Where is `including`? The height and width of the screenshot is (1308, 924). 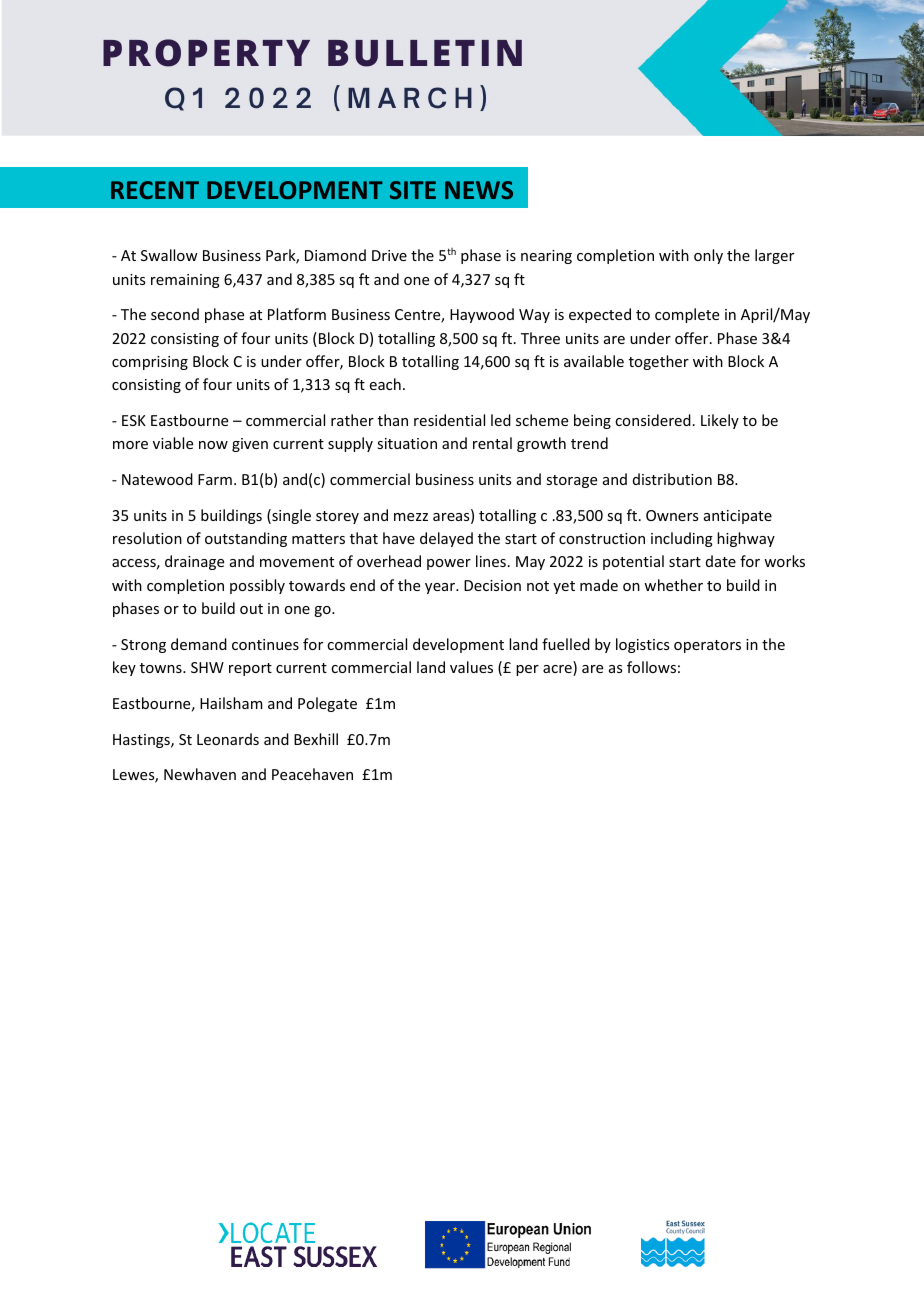 including is located at coordinates (682, 539).
